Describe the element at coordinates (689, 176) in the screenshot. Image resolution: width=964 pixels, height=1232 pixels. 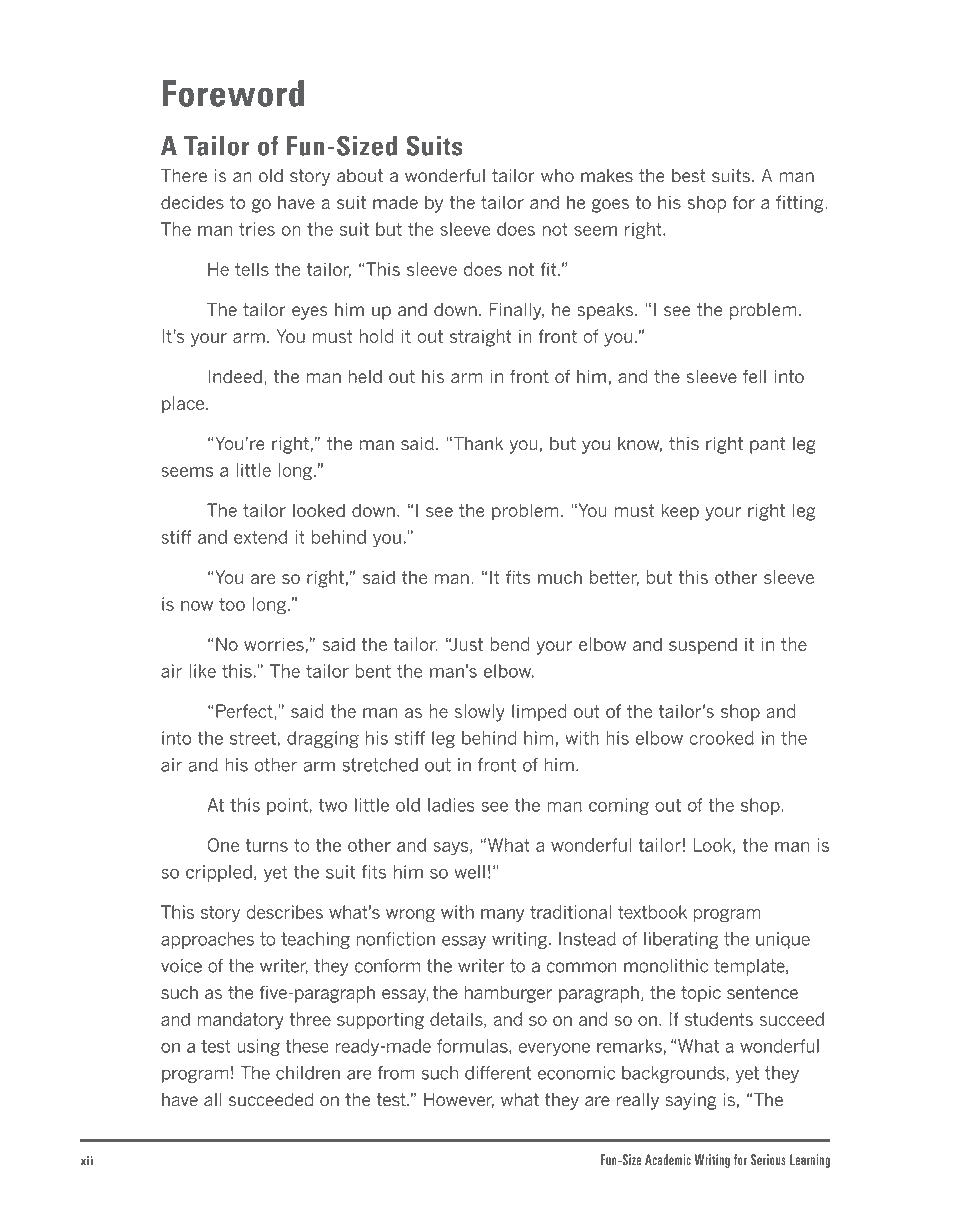
I see `best` at that location.
